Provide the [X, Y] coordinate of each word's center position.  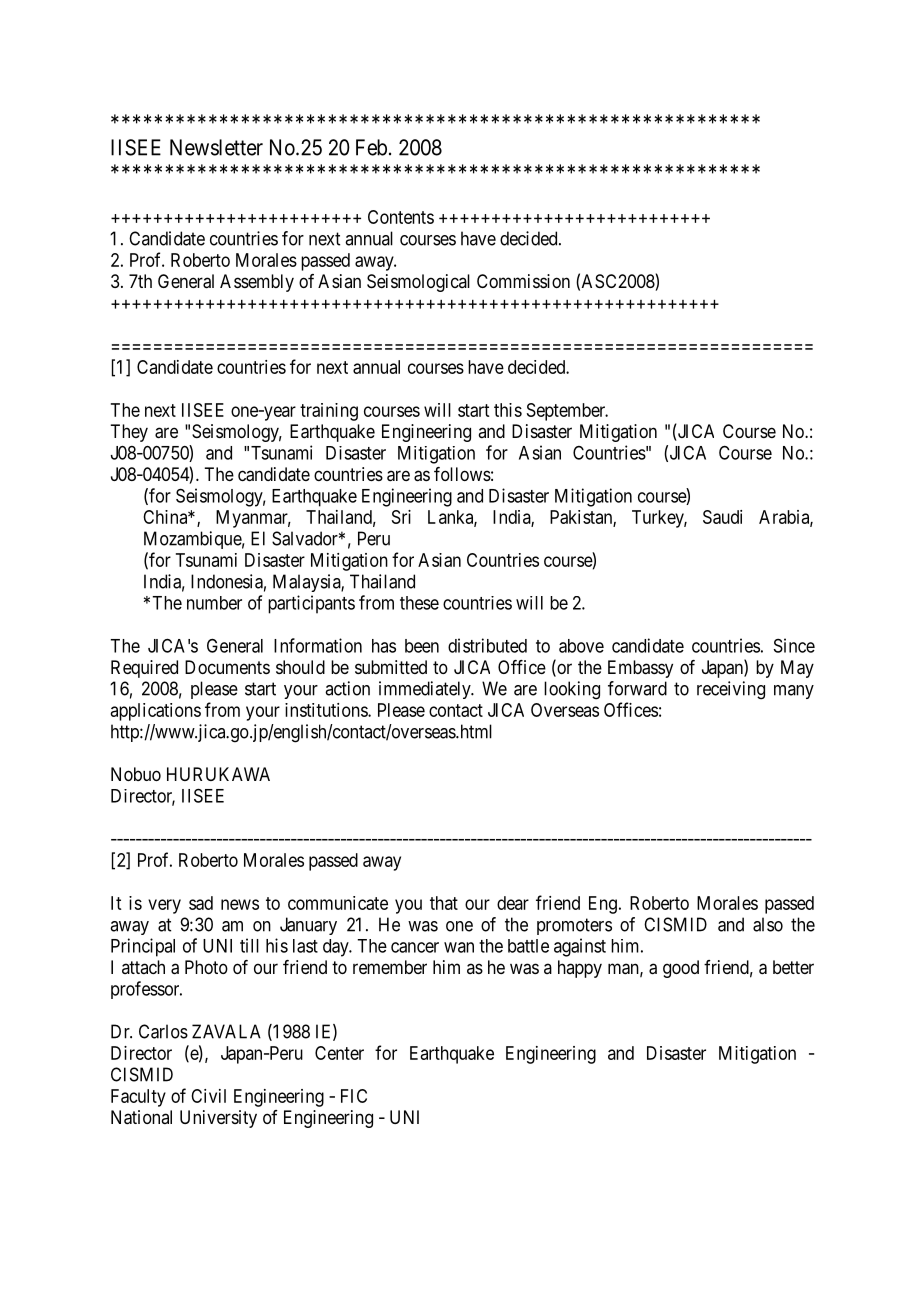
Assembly [257, 283]
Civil [208, 1096]
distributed [487, 645]
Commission [523, 281]
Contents [401, 217]
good [681, 969]
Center [339, 1053]
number [214, 603]
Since [794, 645]
